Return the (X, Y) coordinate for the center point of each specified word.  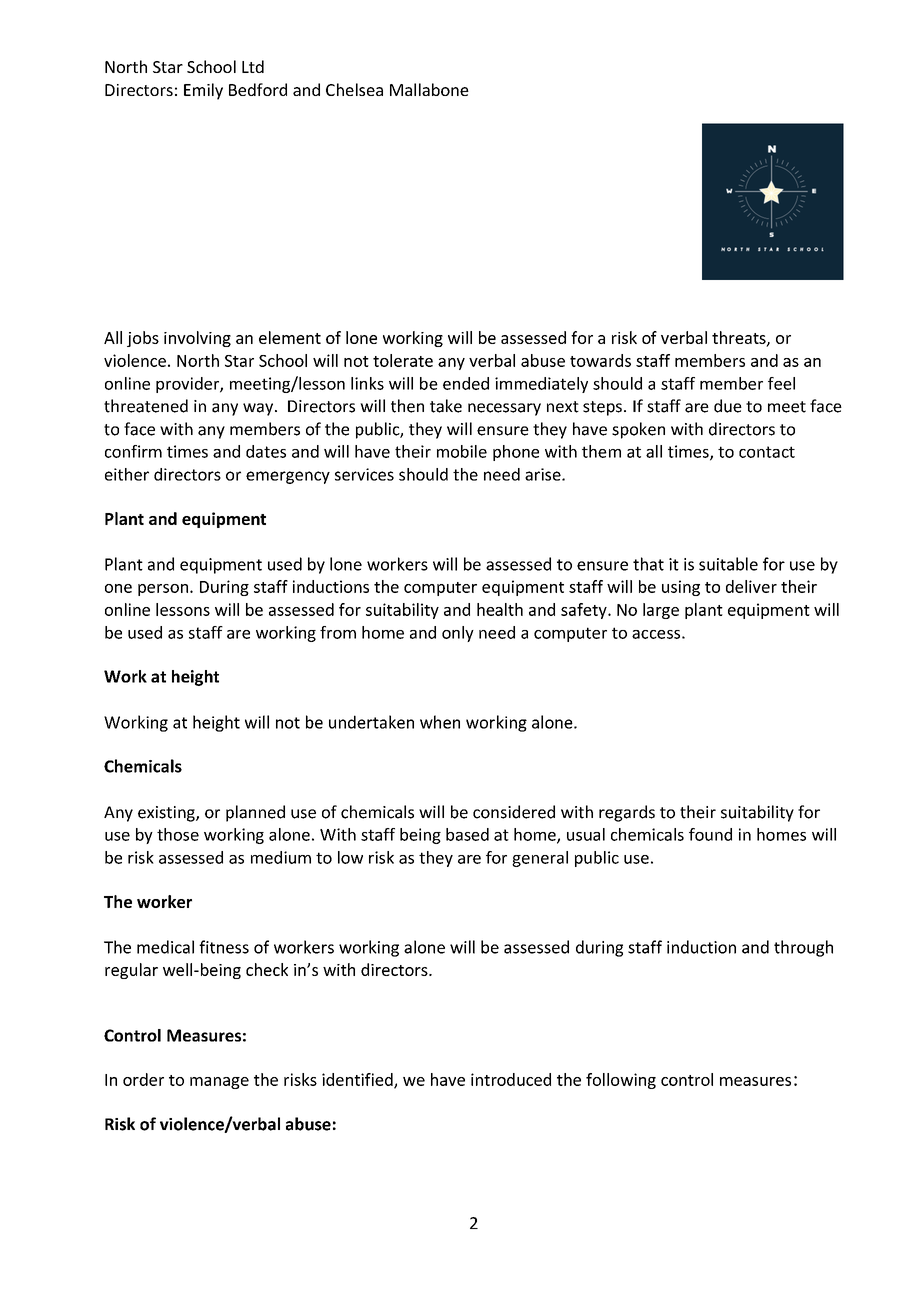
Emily (203, 91)
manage (219, 1083)
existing (167, 814)
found (710, 834)
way (259, 409)
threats (740, 338)
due (728, 406)
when (440, 722)
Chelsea (354, 89)
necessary (504, 409)
